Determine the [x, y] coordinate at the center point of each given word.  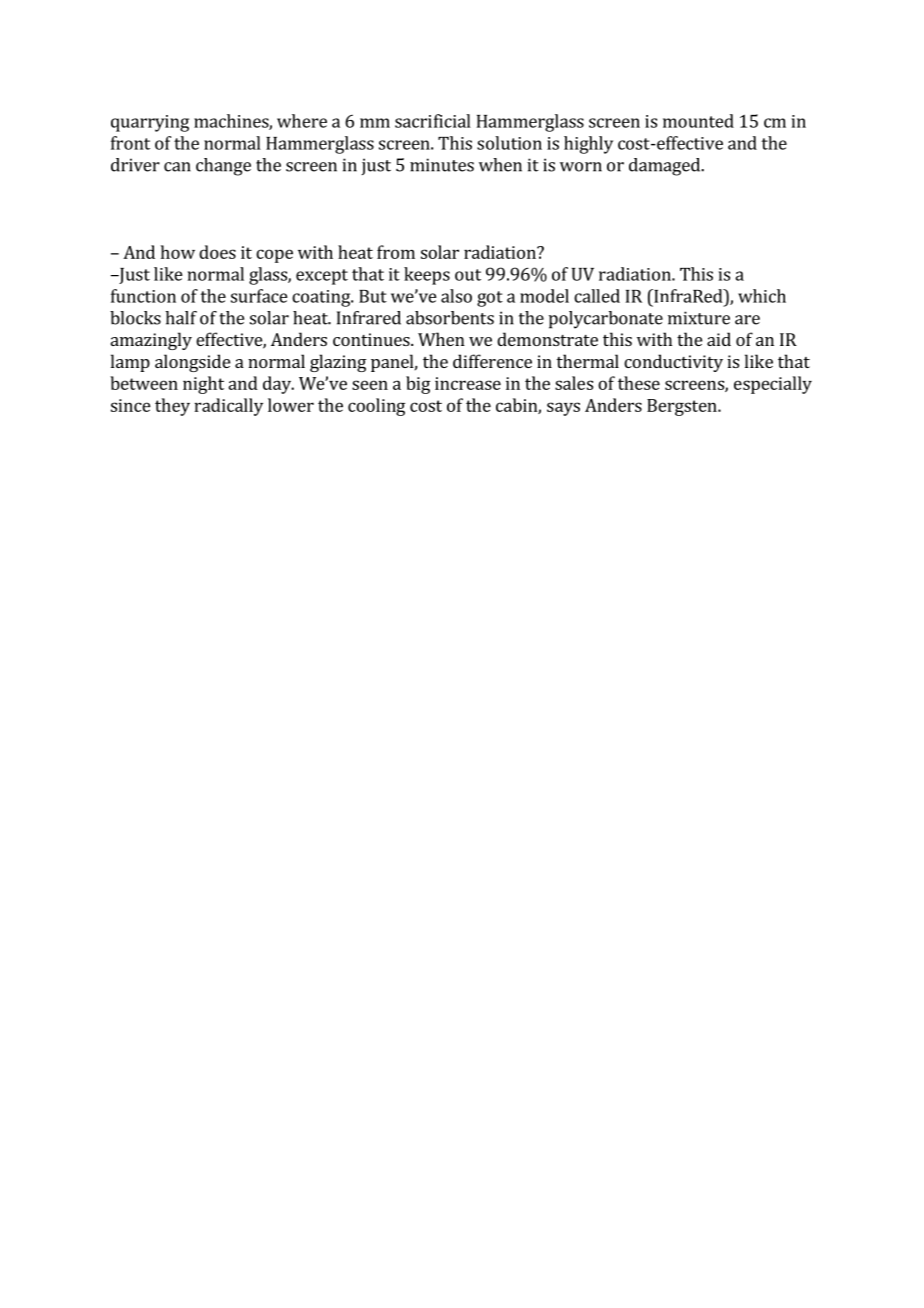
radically [228, 407]
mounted [698, 121]
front [130, 143]
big [418, 385]
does [217, 252]
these [639, 383]
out [468, 275]
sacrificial [433, 121]
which [762, 296]
